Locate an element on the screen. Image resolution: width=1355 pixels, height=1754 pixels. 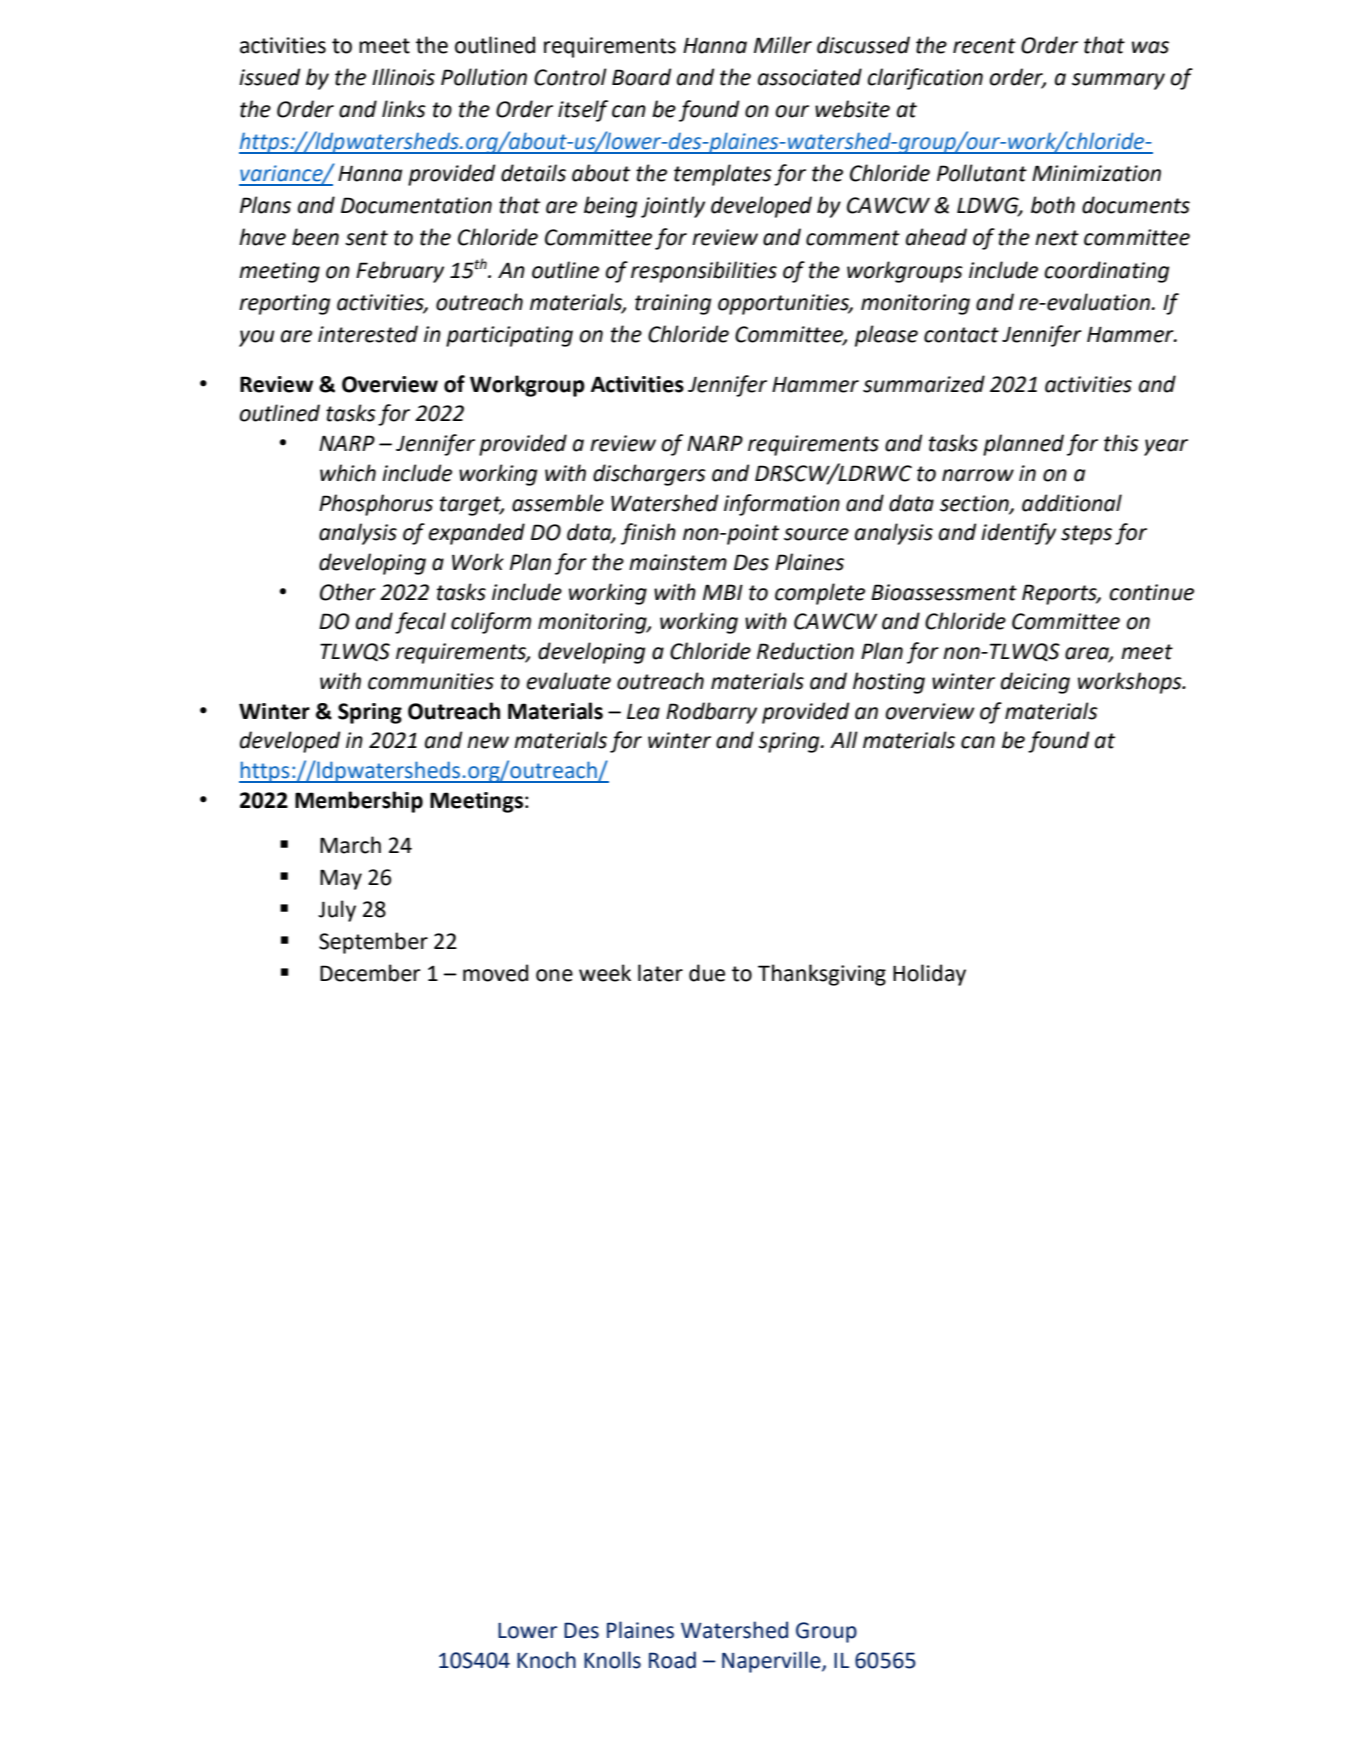
which is located at coordinates (348, 473).
